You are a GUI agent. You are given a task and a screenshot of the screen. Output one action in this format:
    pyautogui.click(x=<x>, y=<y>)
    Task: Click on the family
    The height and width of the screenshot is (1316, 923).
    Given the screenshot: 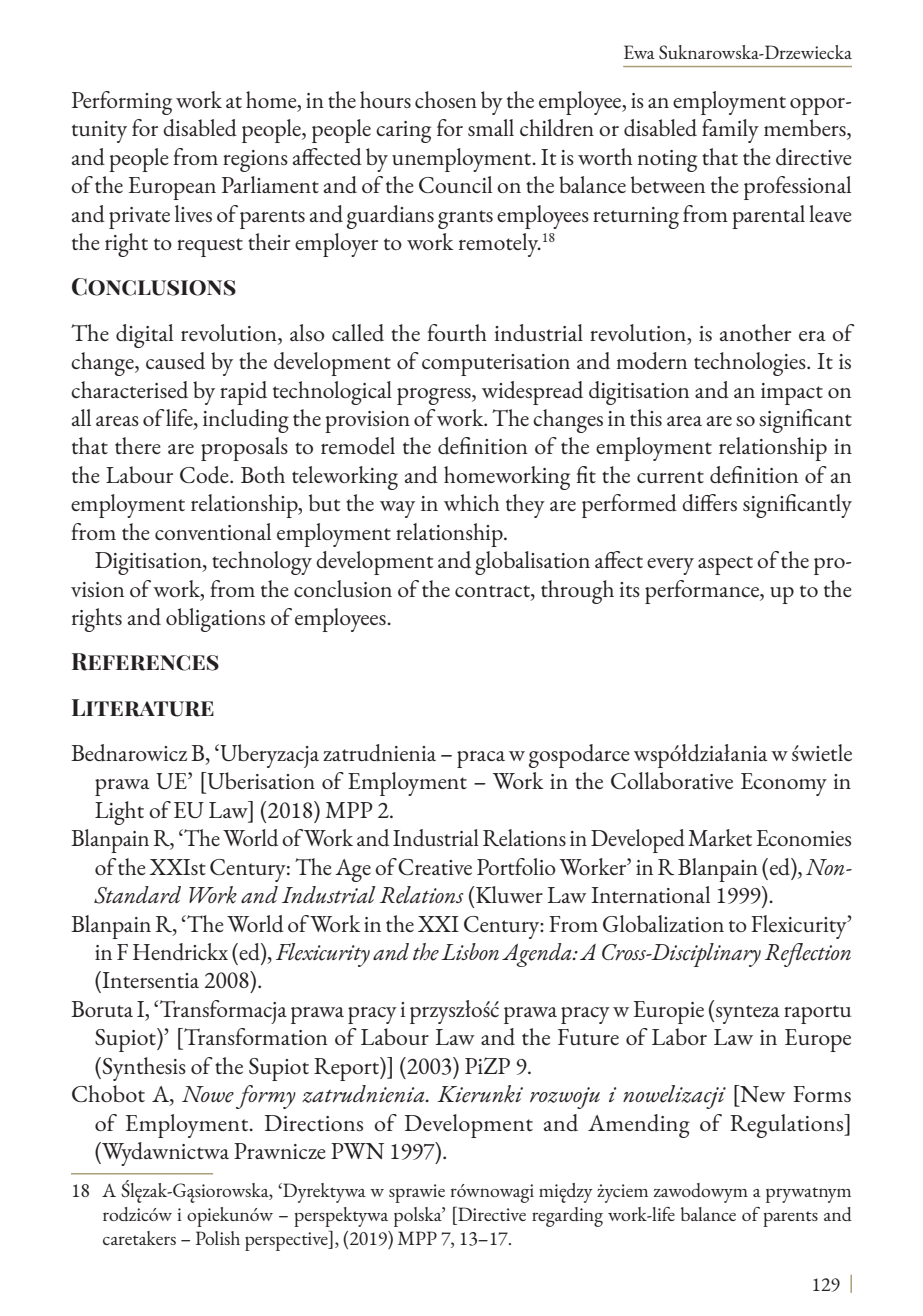 What is the action you would take?
    pyautogui.click(x=730, y=131)
